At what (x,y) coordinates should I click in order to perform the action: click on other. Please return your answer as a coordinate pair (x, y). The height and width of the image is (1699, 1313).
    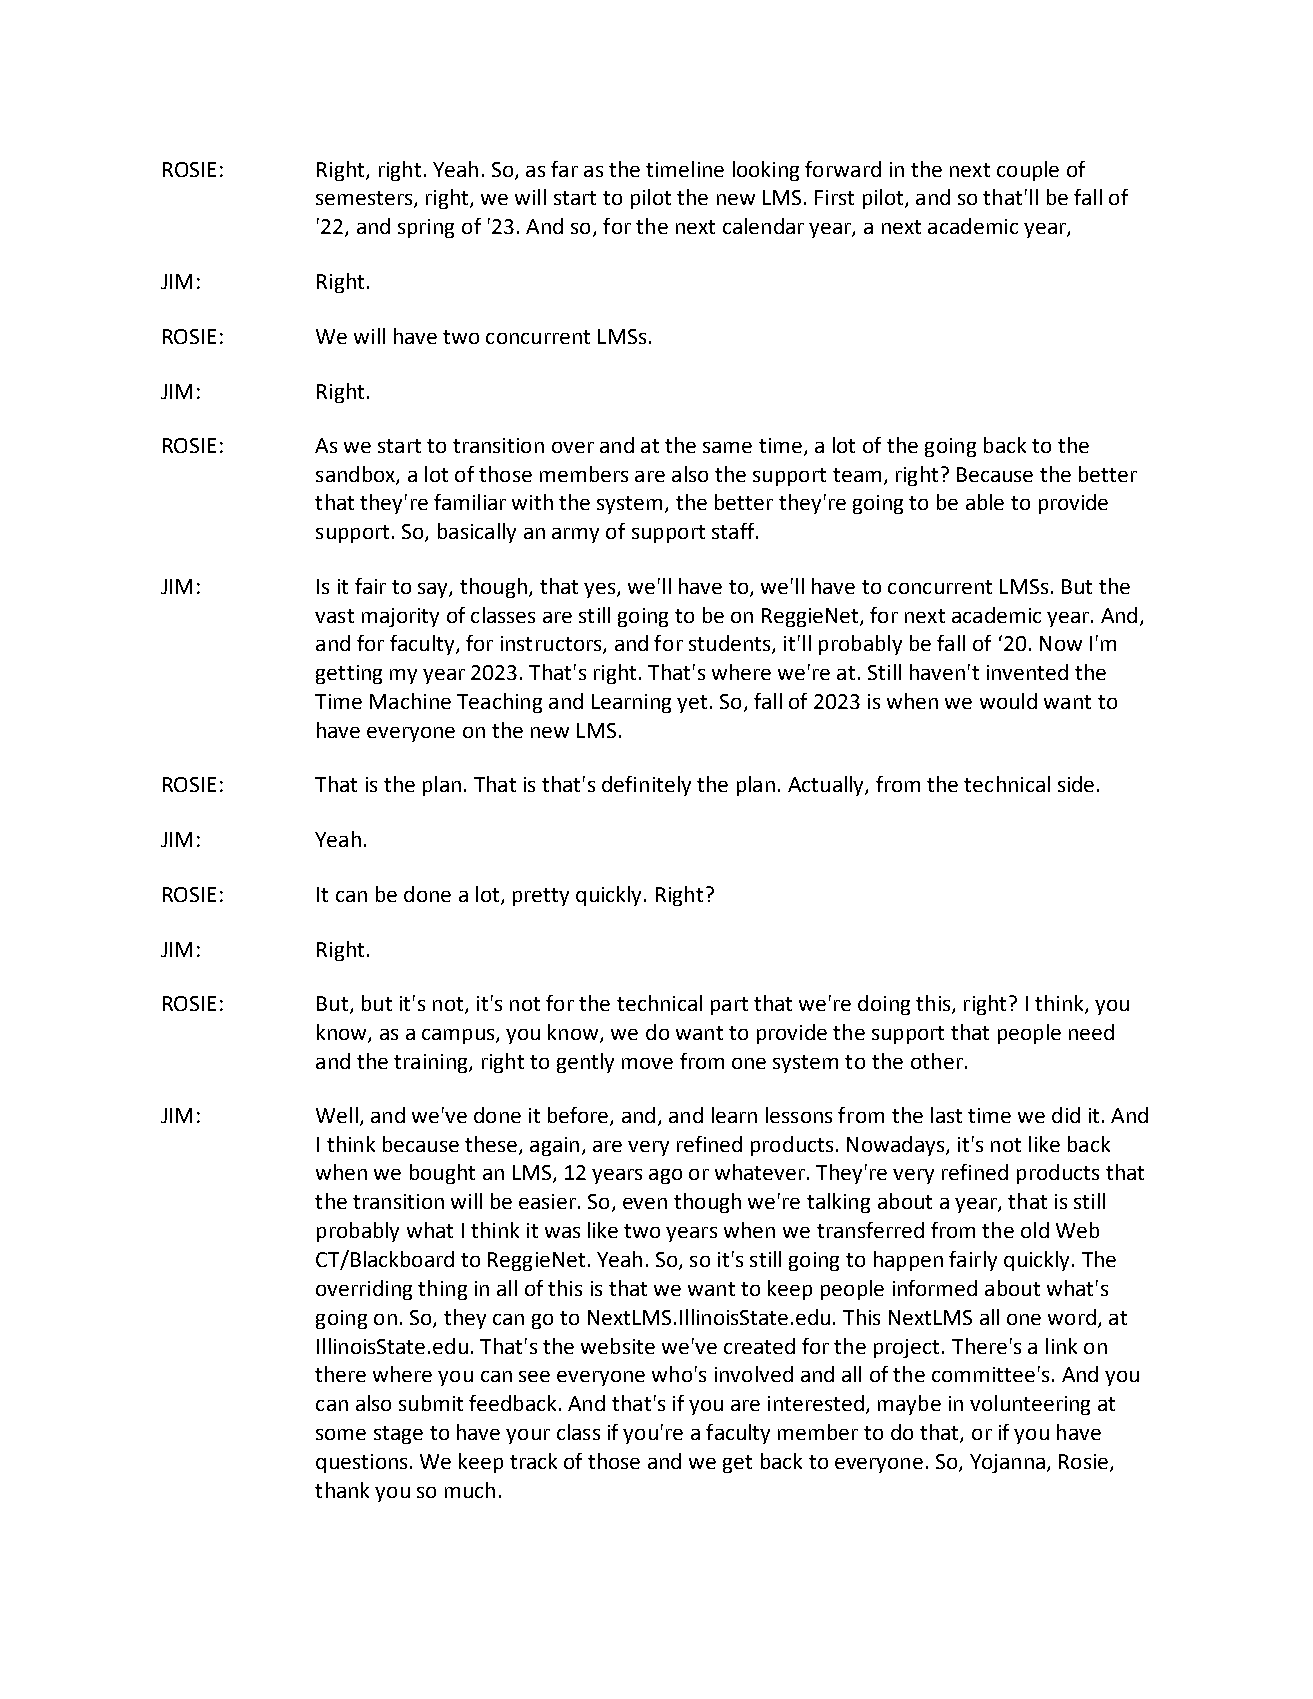
    Looking at the image, I should click on (937, 1061).
